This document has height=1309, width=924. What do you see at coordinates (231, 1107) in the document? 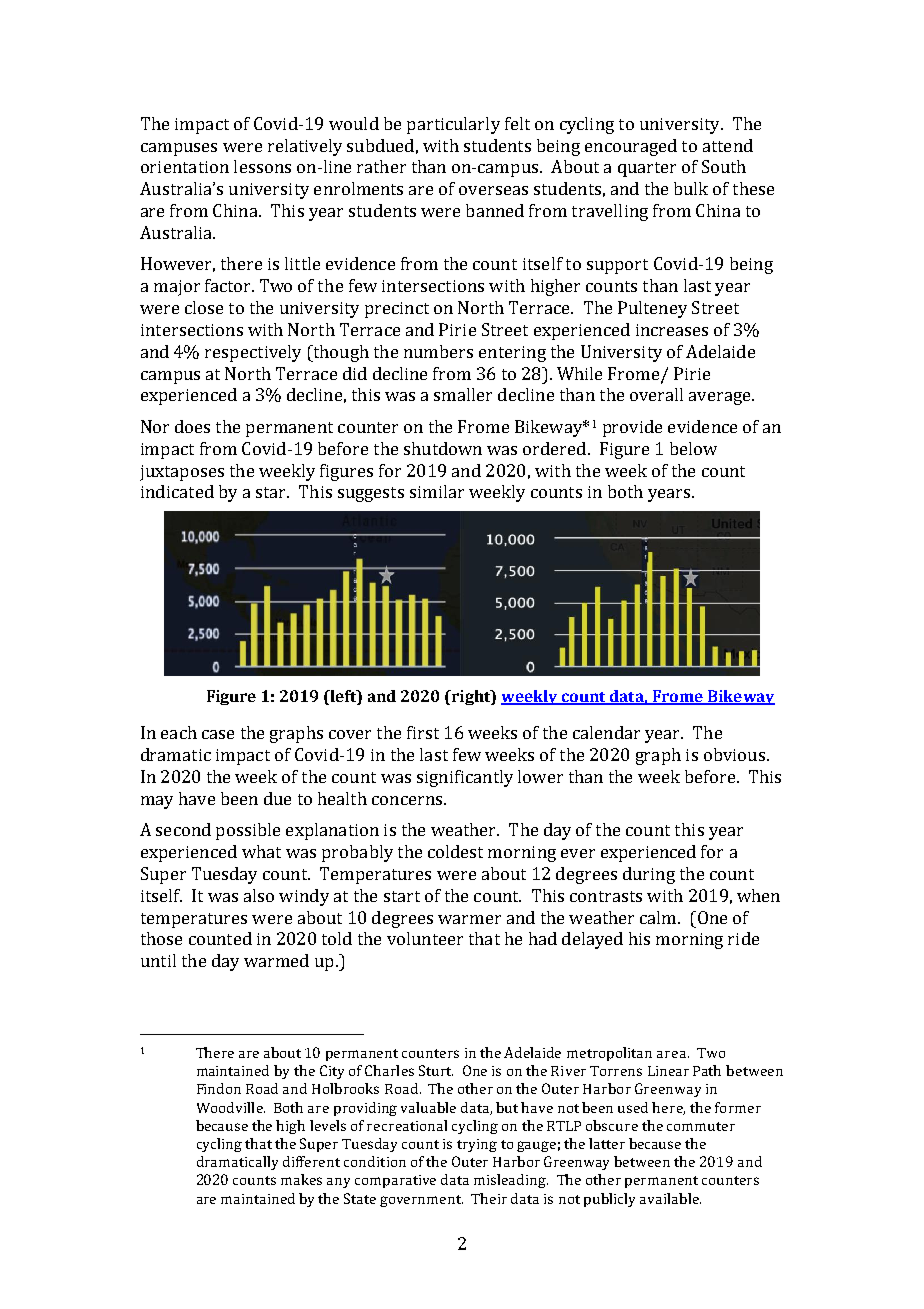
I see `Woodville` at bounding box center [231, 1107].
